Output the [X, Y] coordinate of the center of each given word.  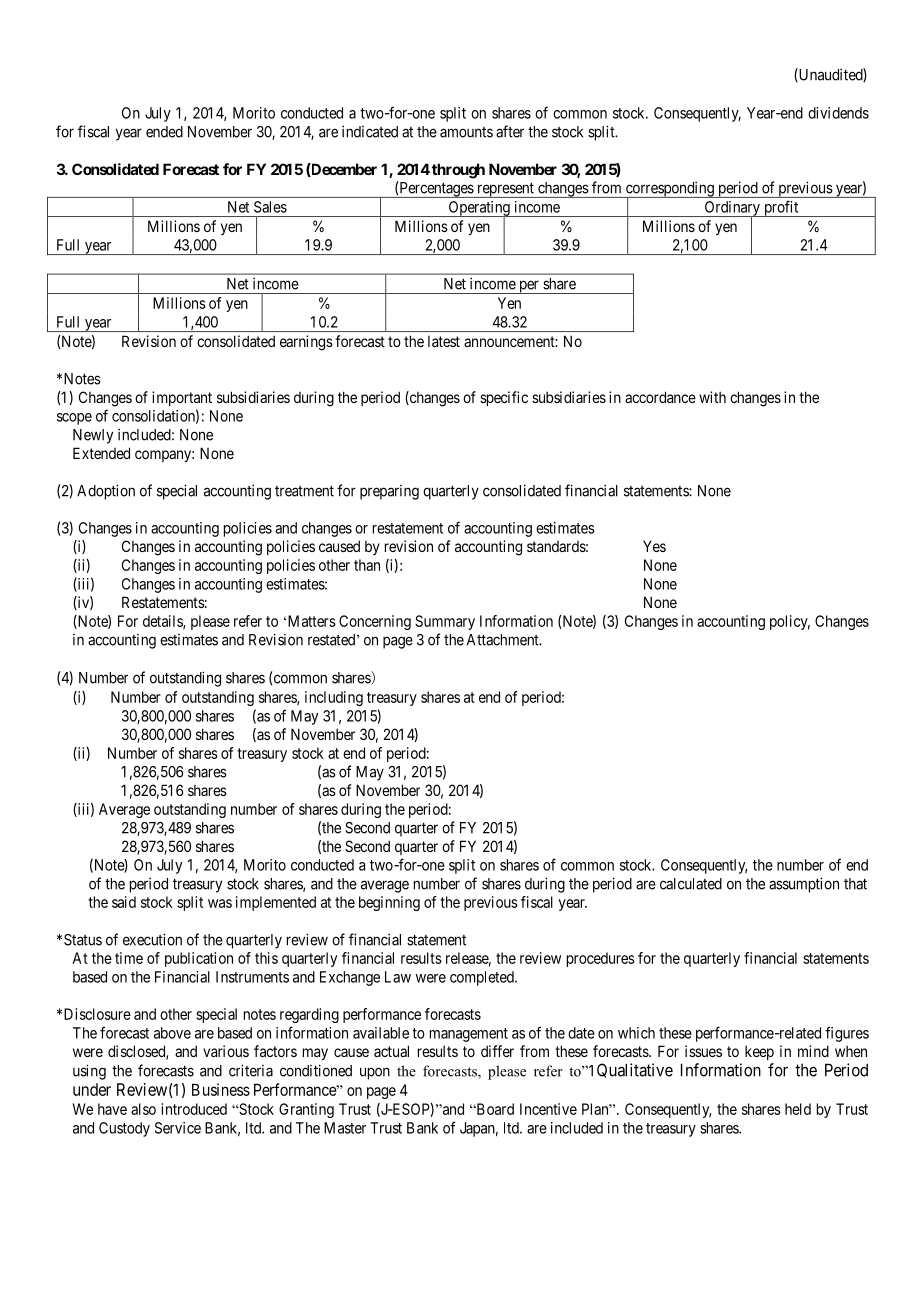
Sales [270, 207]
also [143, 1109]
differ [497, 1051]
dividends [838, 113]
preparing [389, 492]
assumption [804, 885]
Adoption [106, 492]
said [124, 902]
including [334, 698]
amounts [466, 132]
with [712, 397]
